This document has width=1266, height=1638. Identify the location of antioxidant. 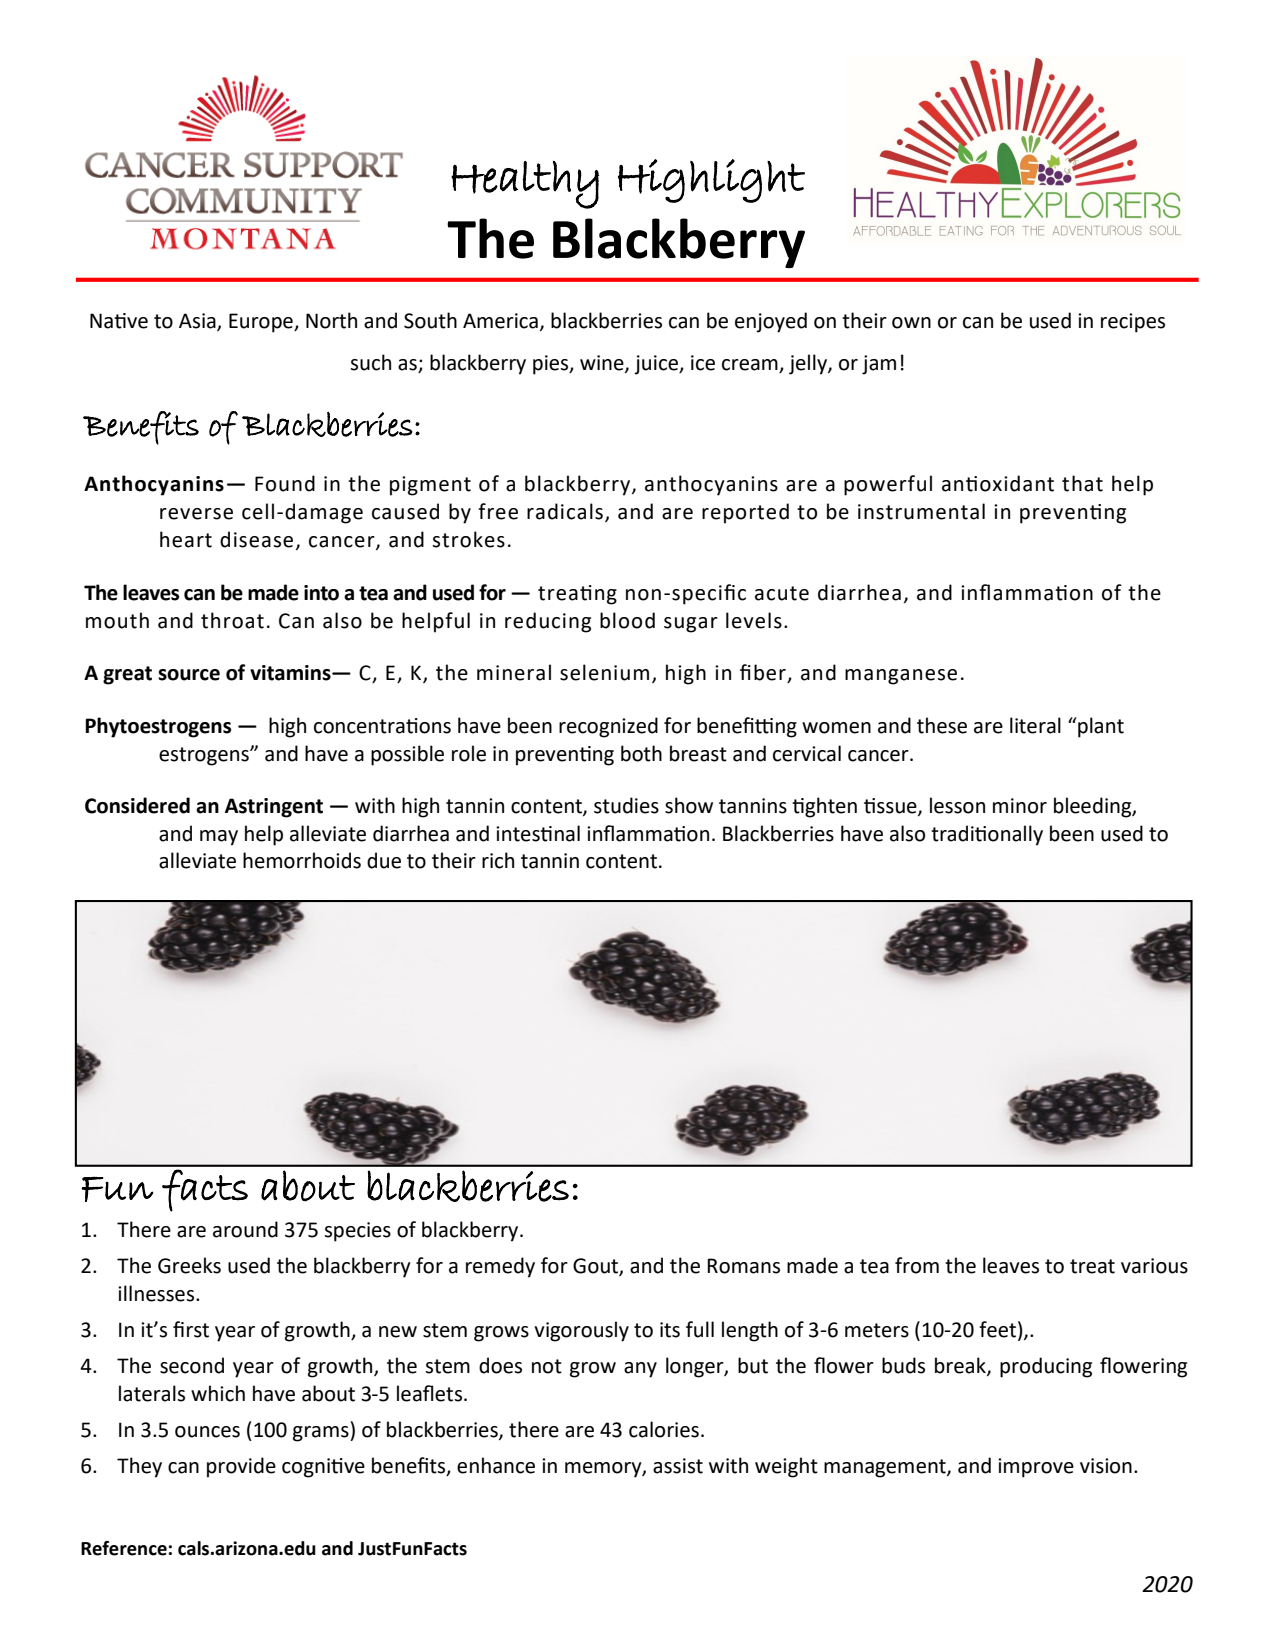
(998, 483).
